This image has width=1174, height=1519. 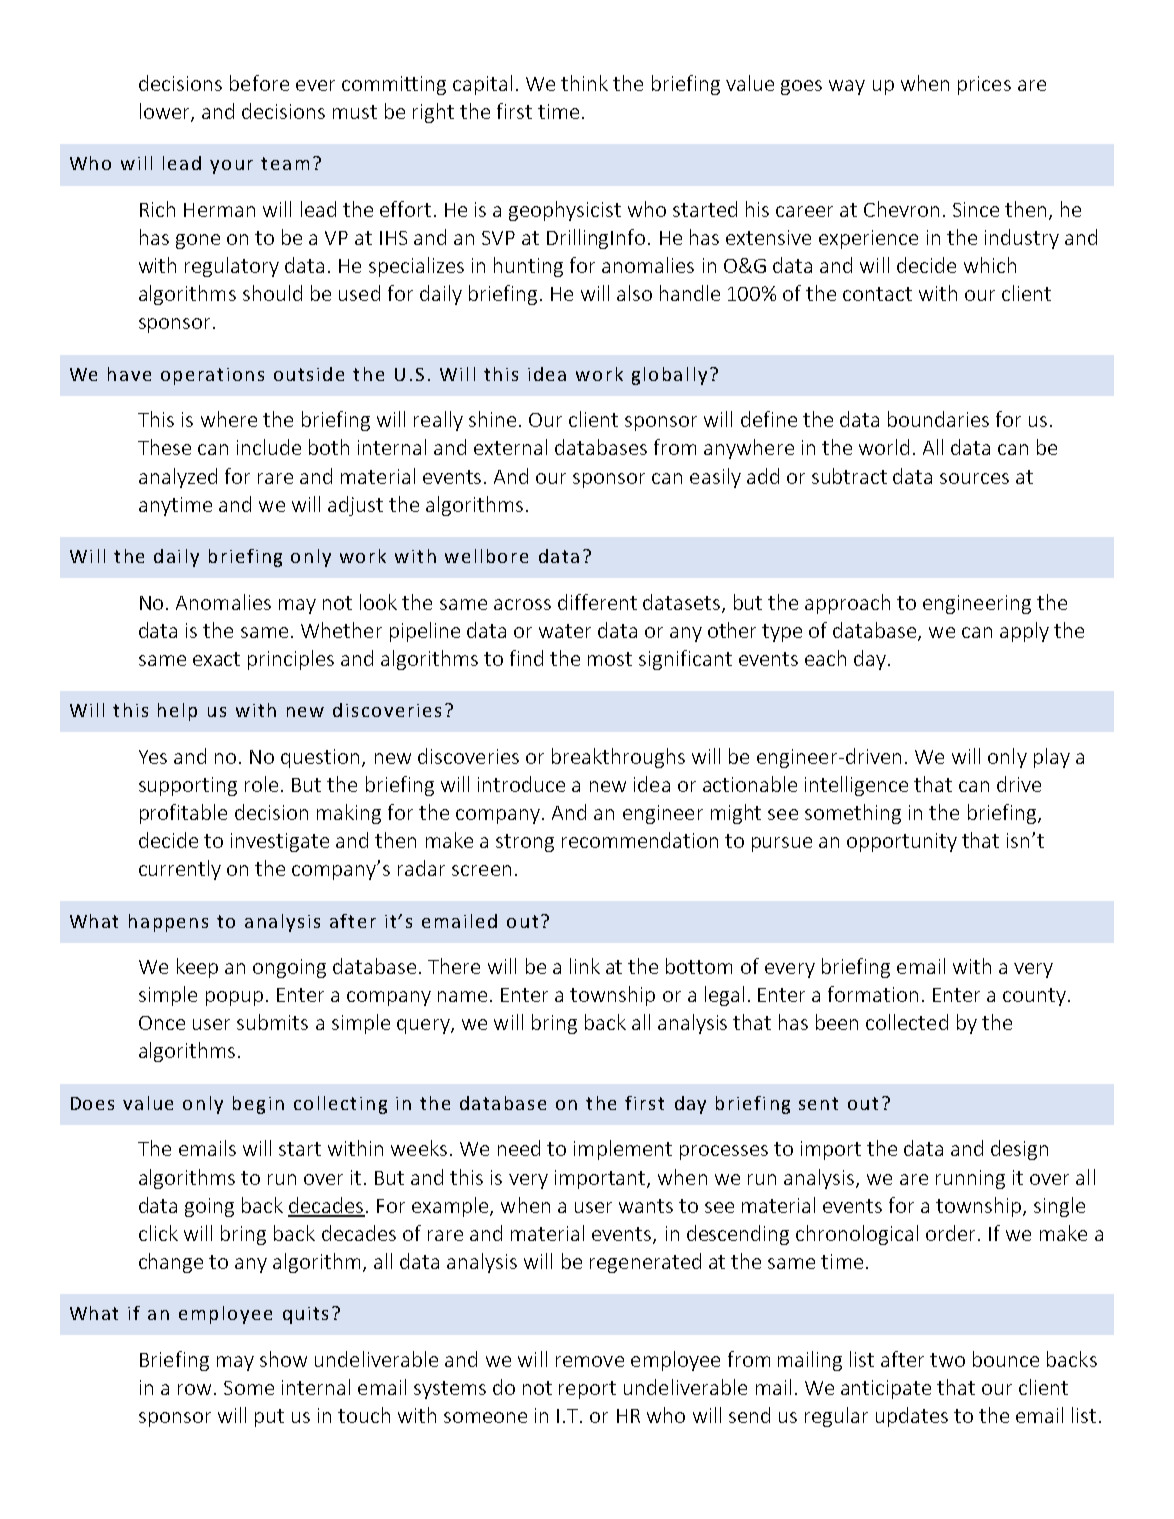 I want to click on These, so click(x=164, y=447).
